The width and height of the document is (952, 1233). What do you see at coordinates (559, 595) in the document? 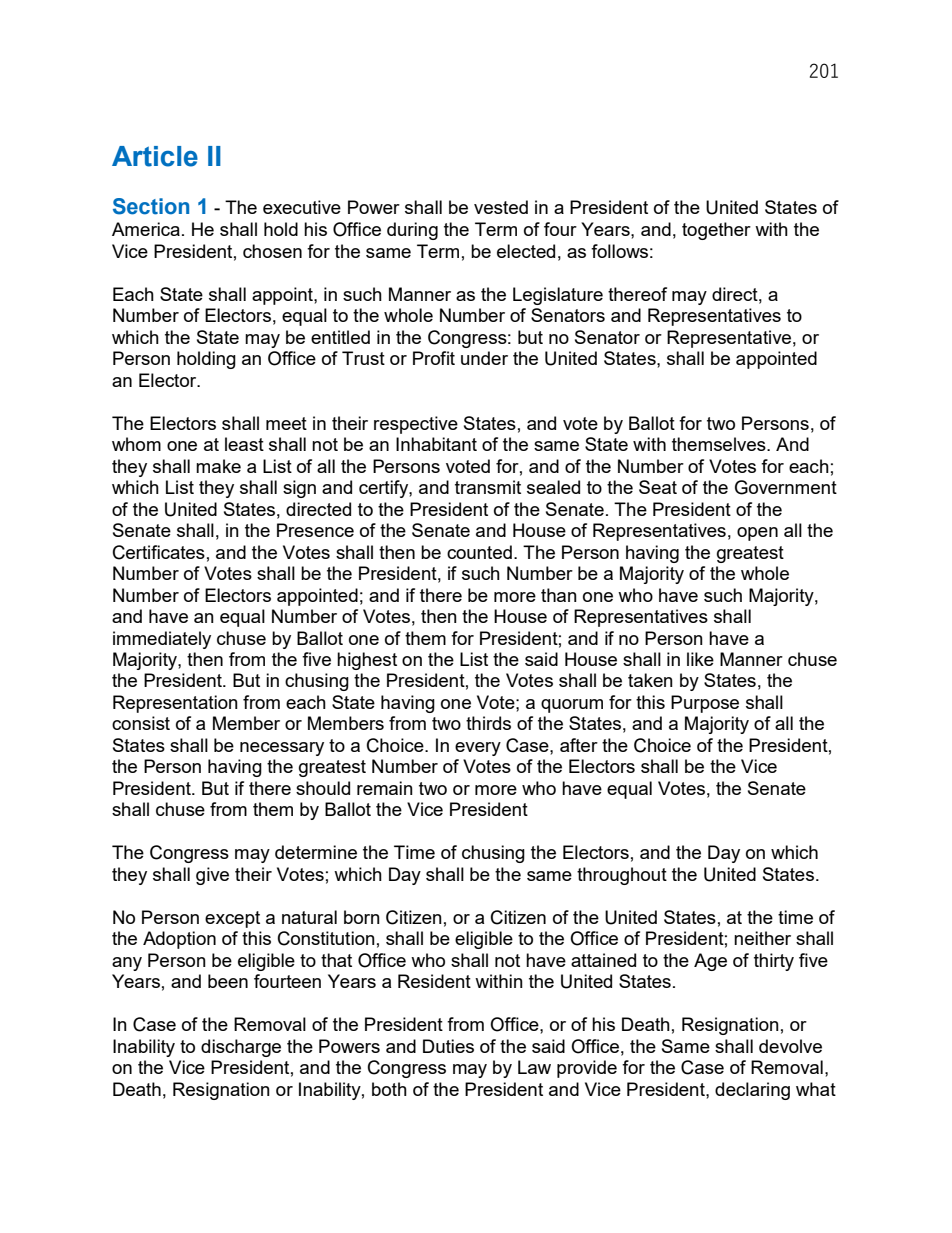
I see `than` at bounding box center [559, 595].
